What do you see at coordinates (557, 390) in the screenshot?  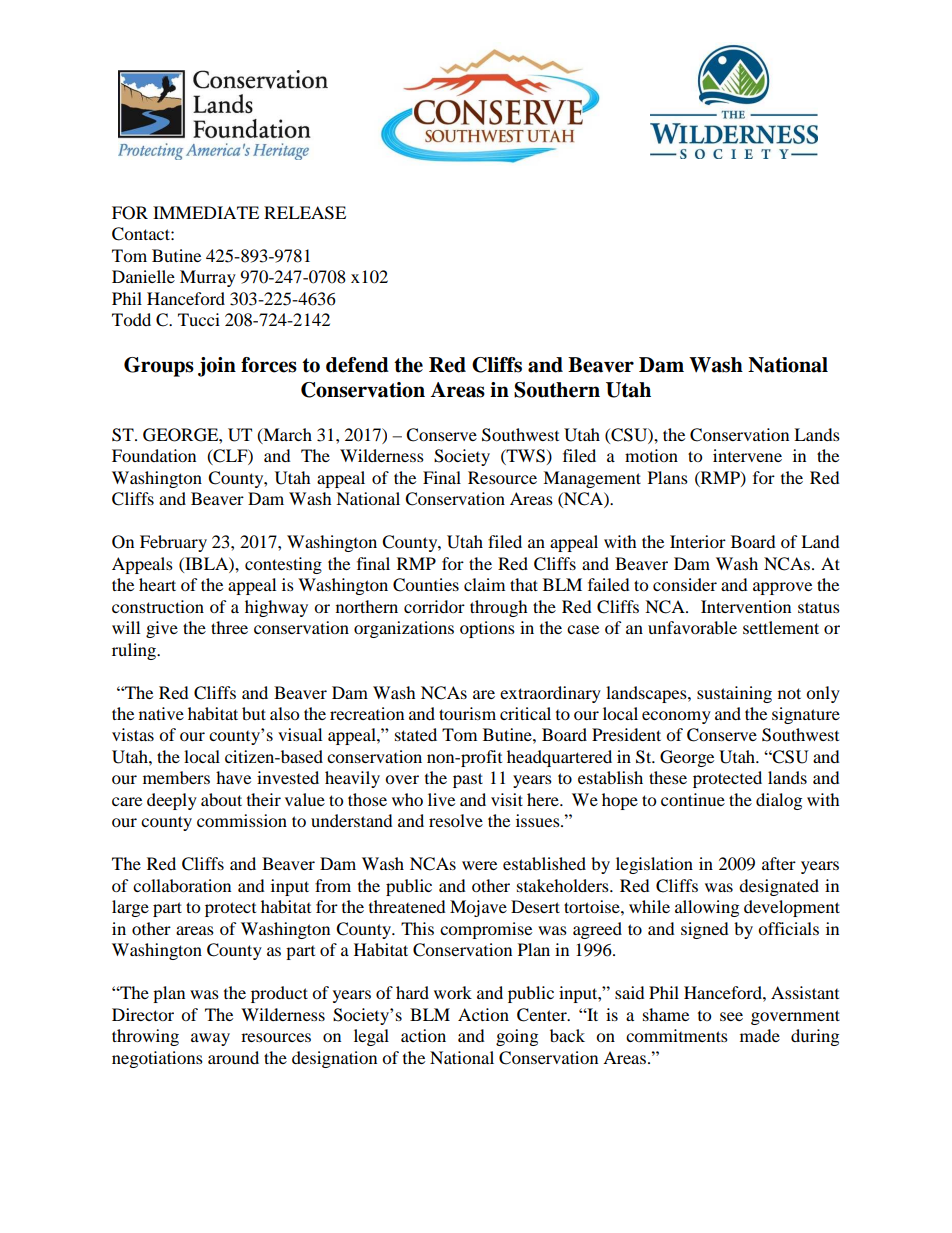 I see `Southern` at bounding box center [557, 390].
